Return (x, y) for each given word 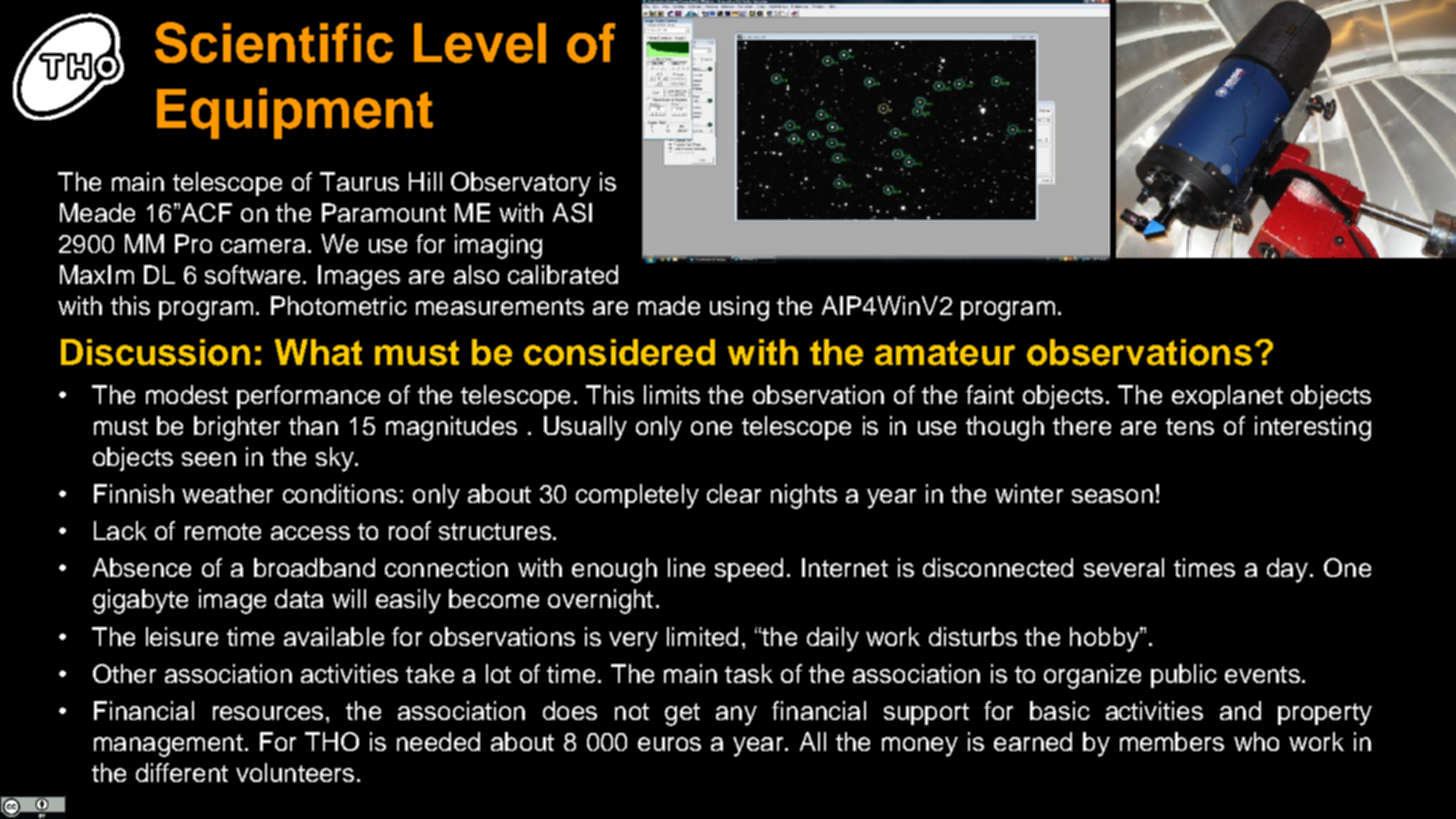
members (1172, 741)
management (168, 745)
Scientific (274, 42)
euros (669, 744)
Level (480, 43)
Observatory (521, 184)
